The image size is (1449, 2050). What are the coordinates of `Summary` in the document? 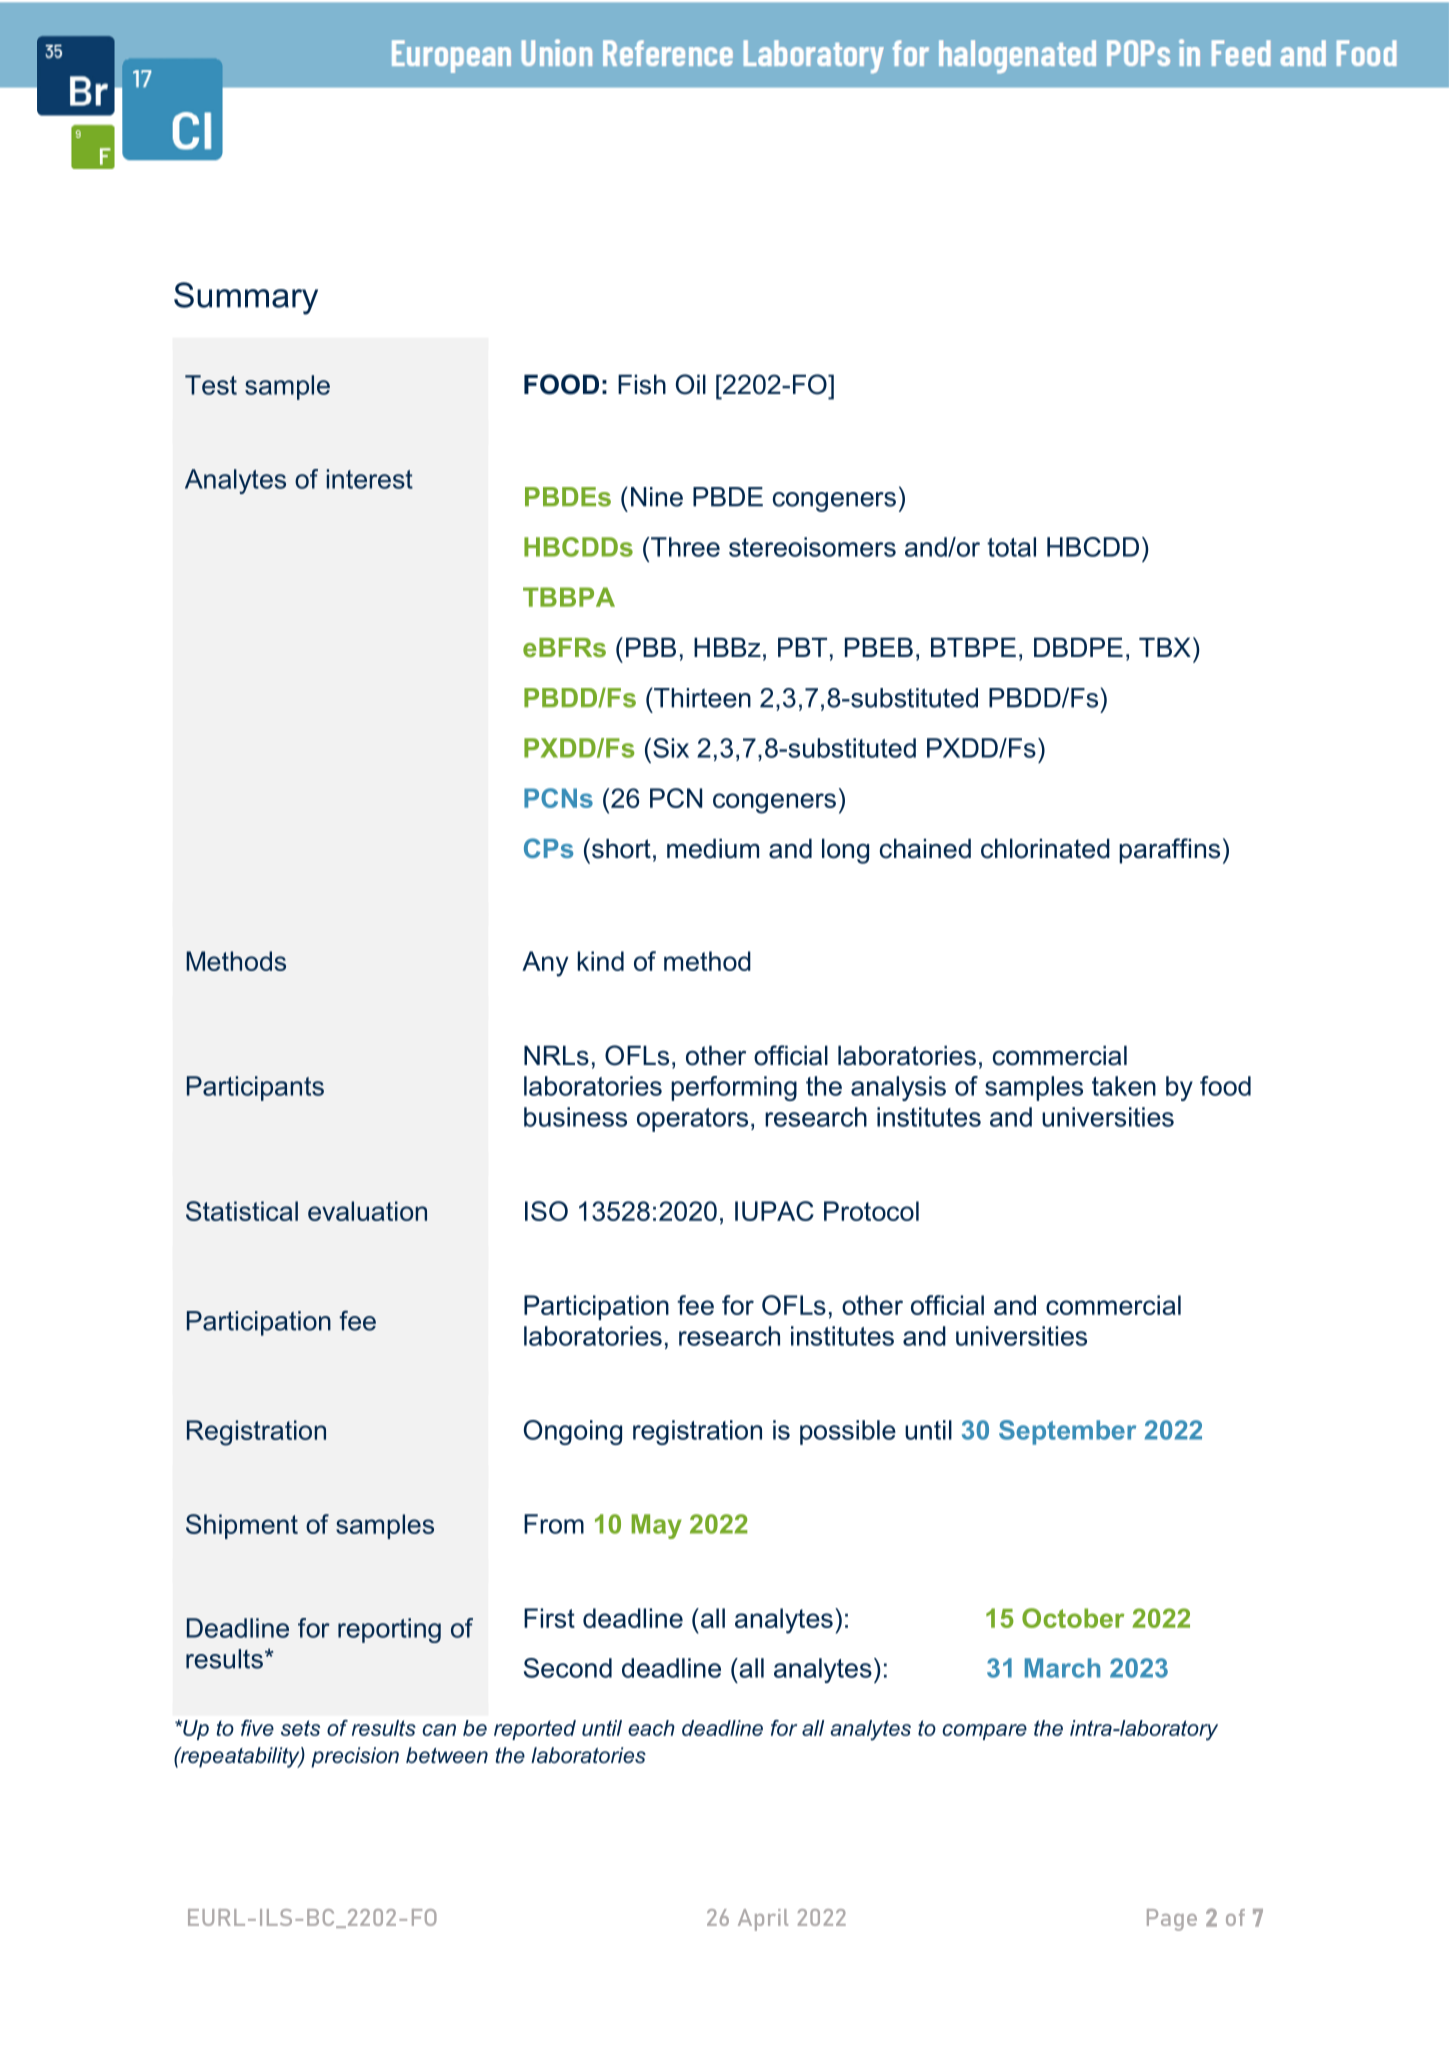 It's located at (246, 298).
